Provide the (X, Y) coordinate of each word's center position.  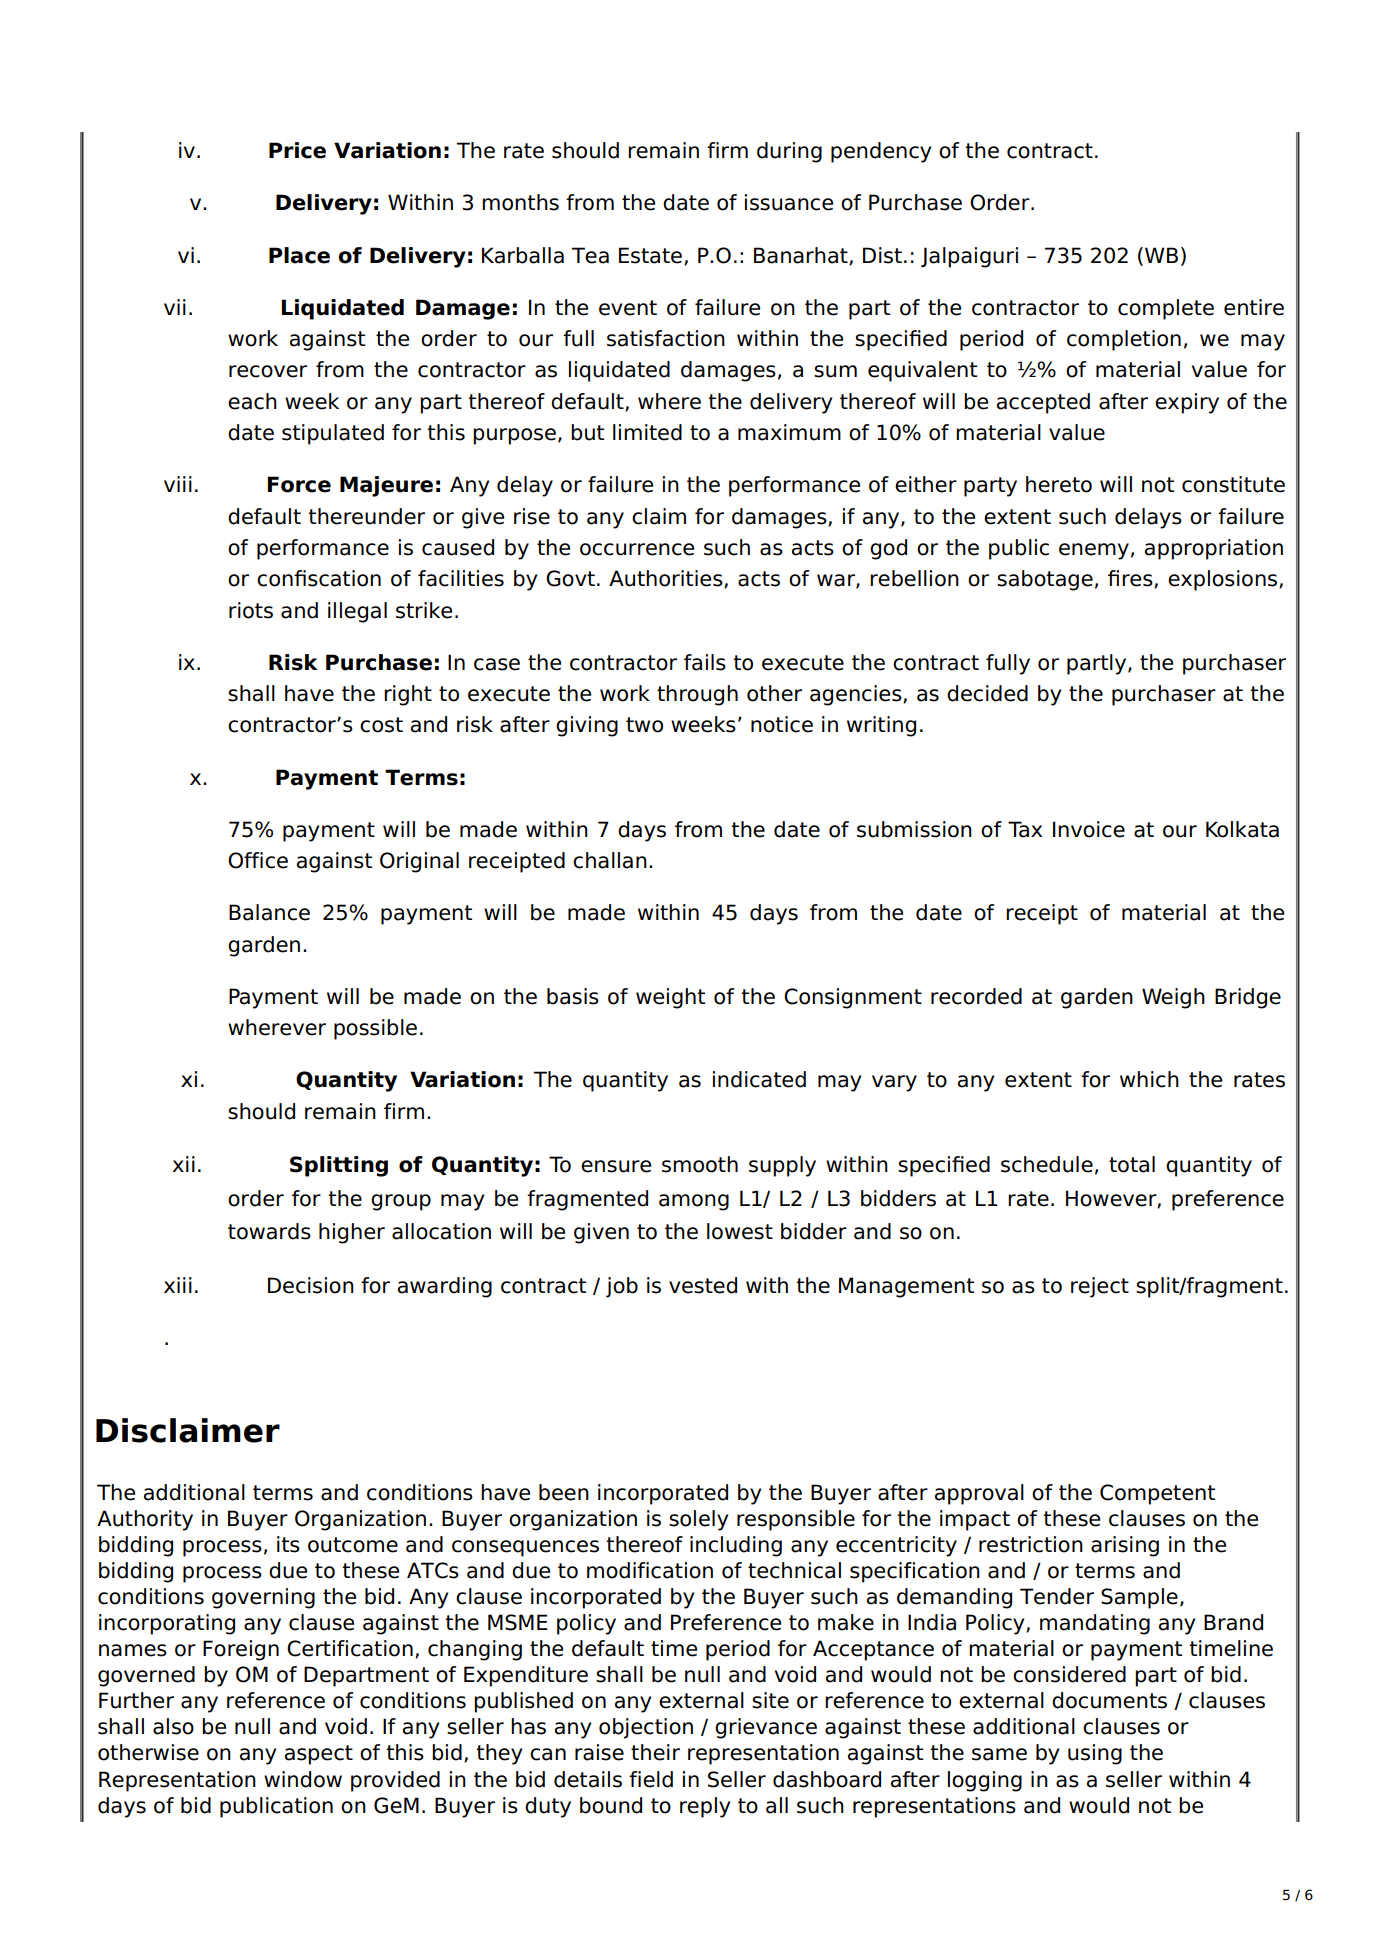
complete (1166, 309)
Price (297, 150)
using (1095, 1754)
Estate (650, 255)
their (655, 1752)
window (303, 1779)
